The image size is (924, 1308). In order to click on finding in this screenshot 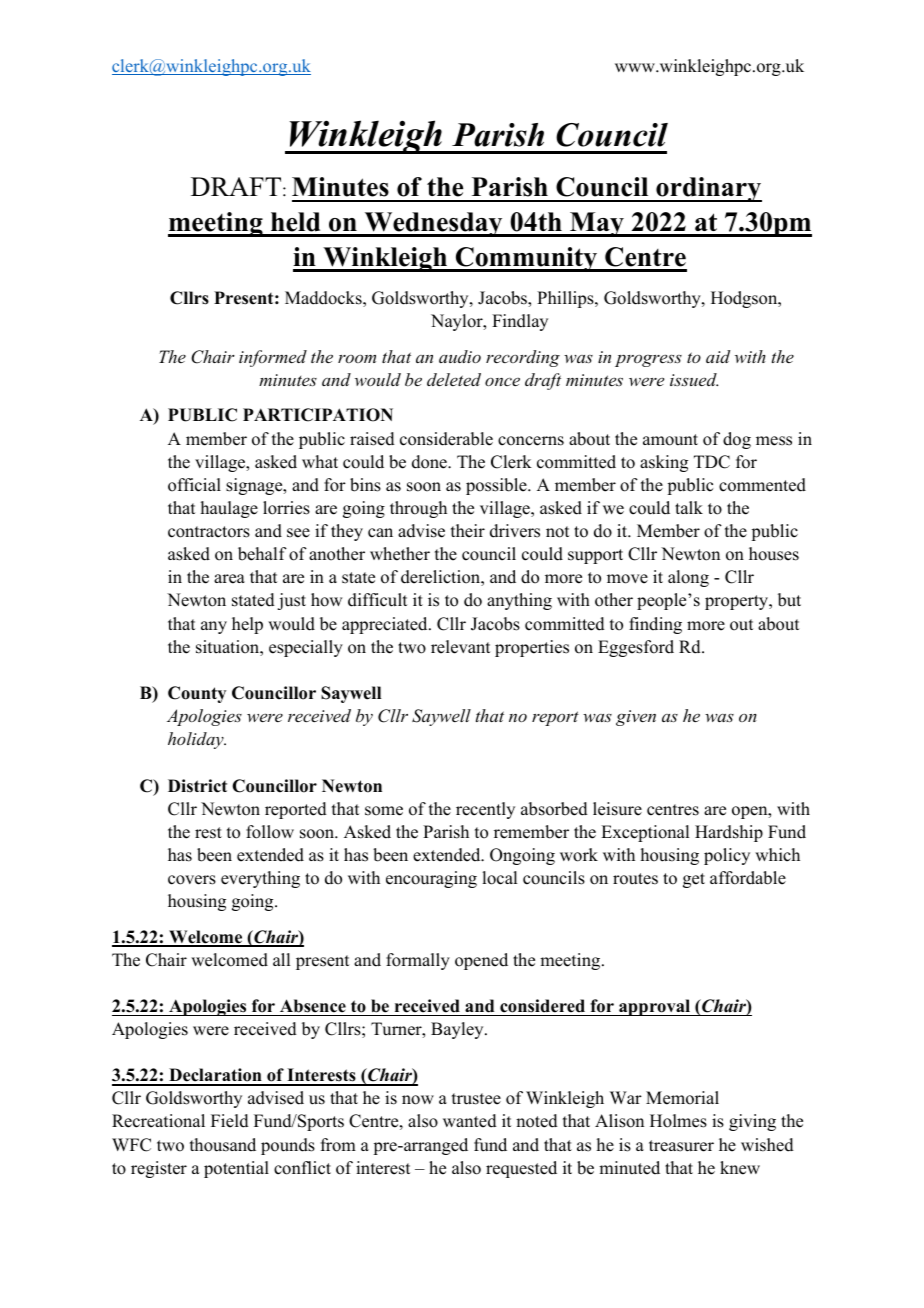, I will do `click(655, 625)`.
